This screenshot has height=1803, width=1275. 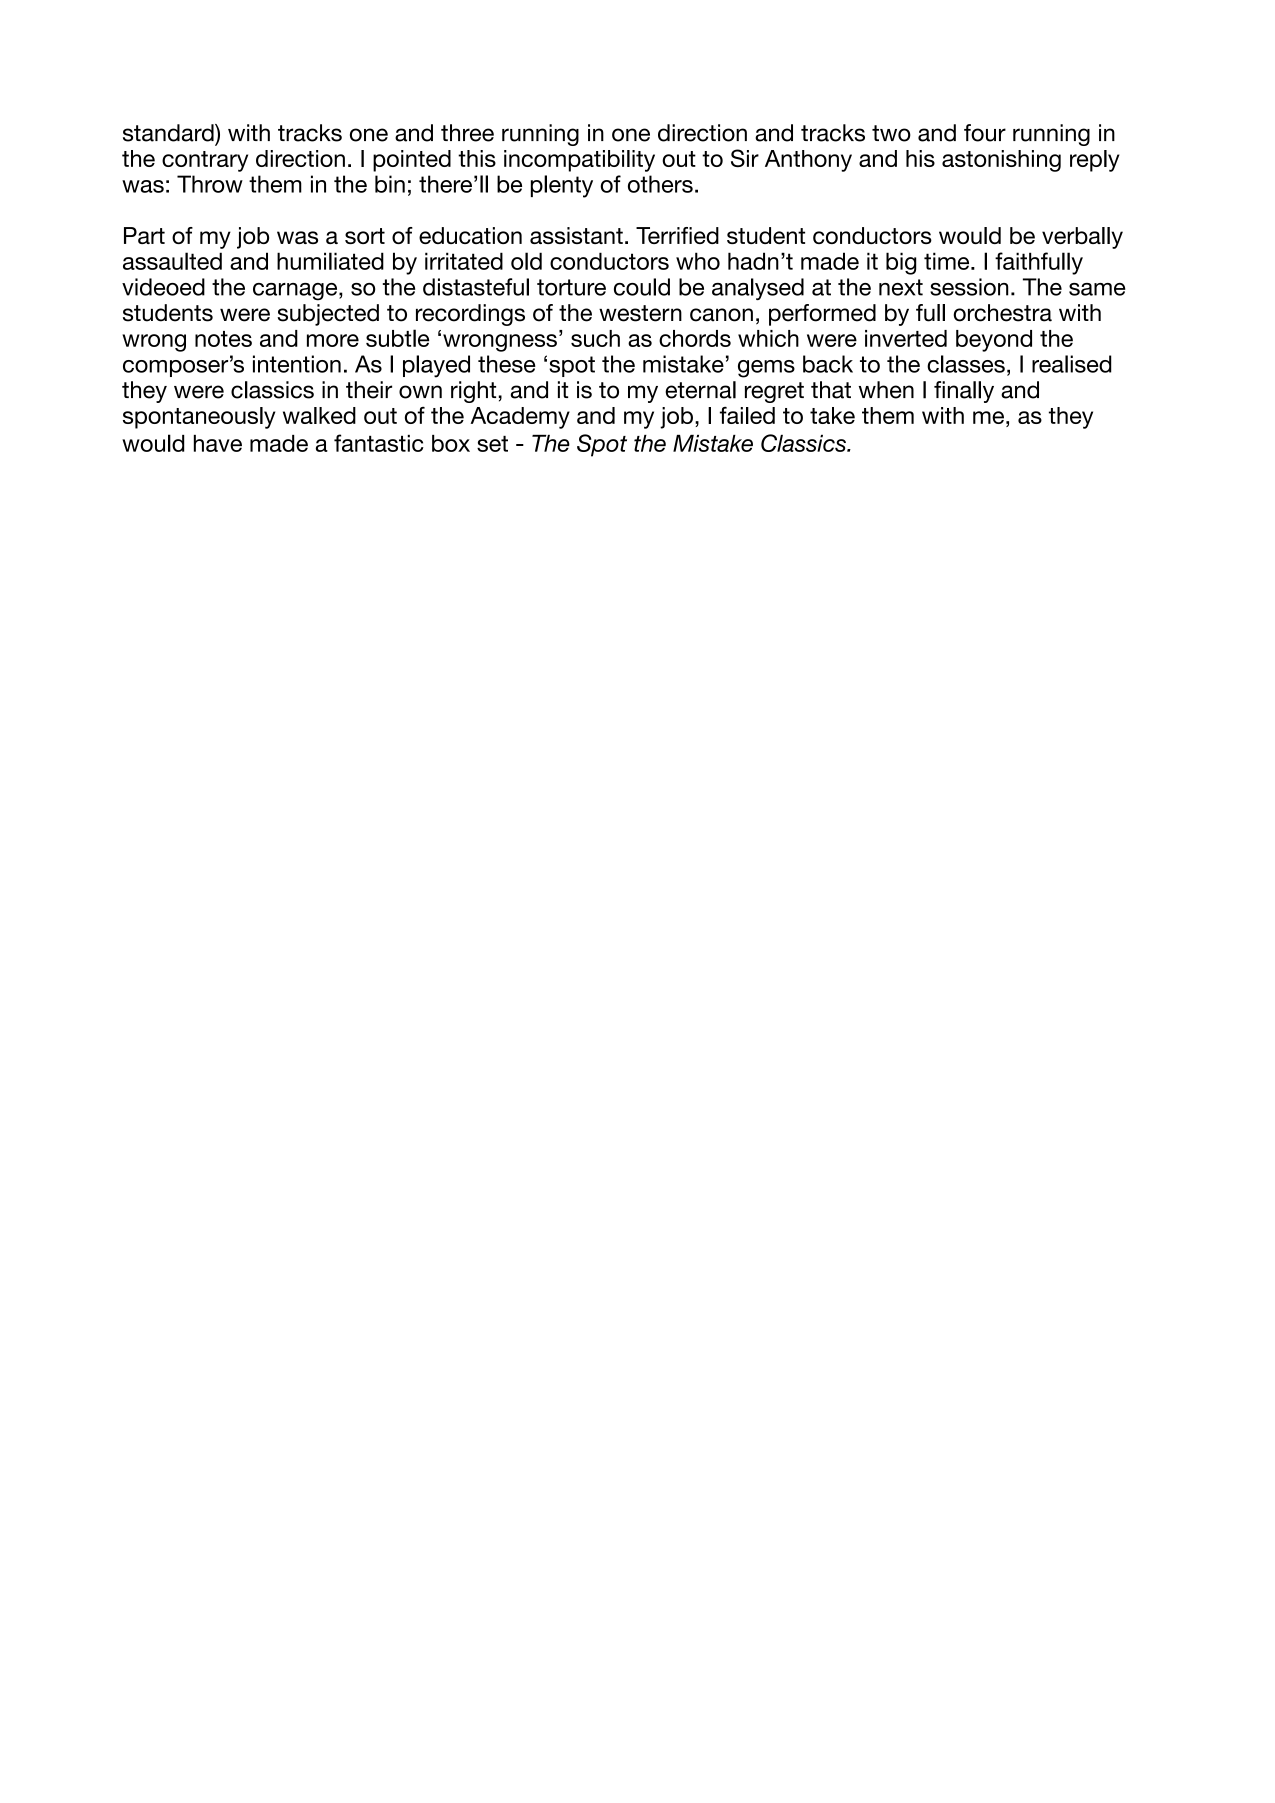 I want to click on these, so click(x=507, y=364).
